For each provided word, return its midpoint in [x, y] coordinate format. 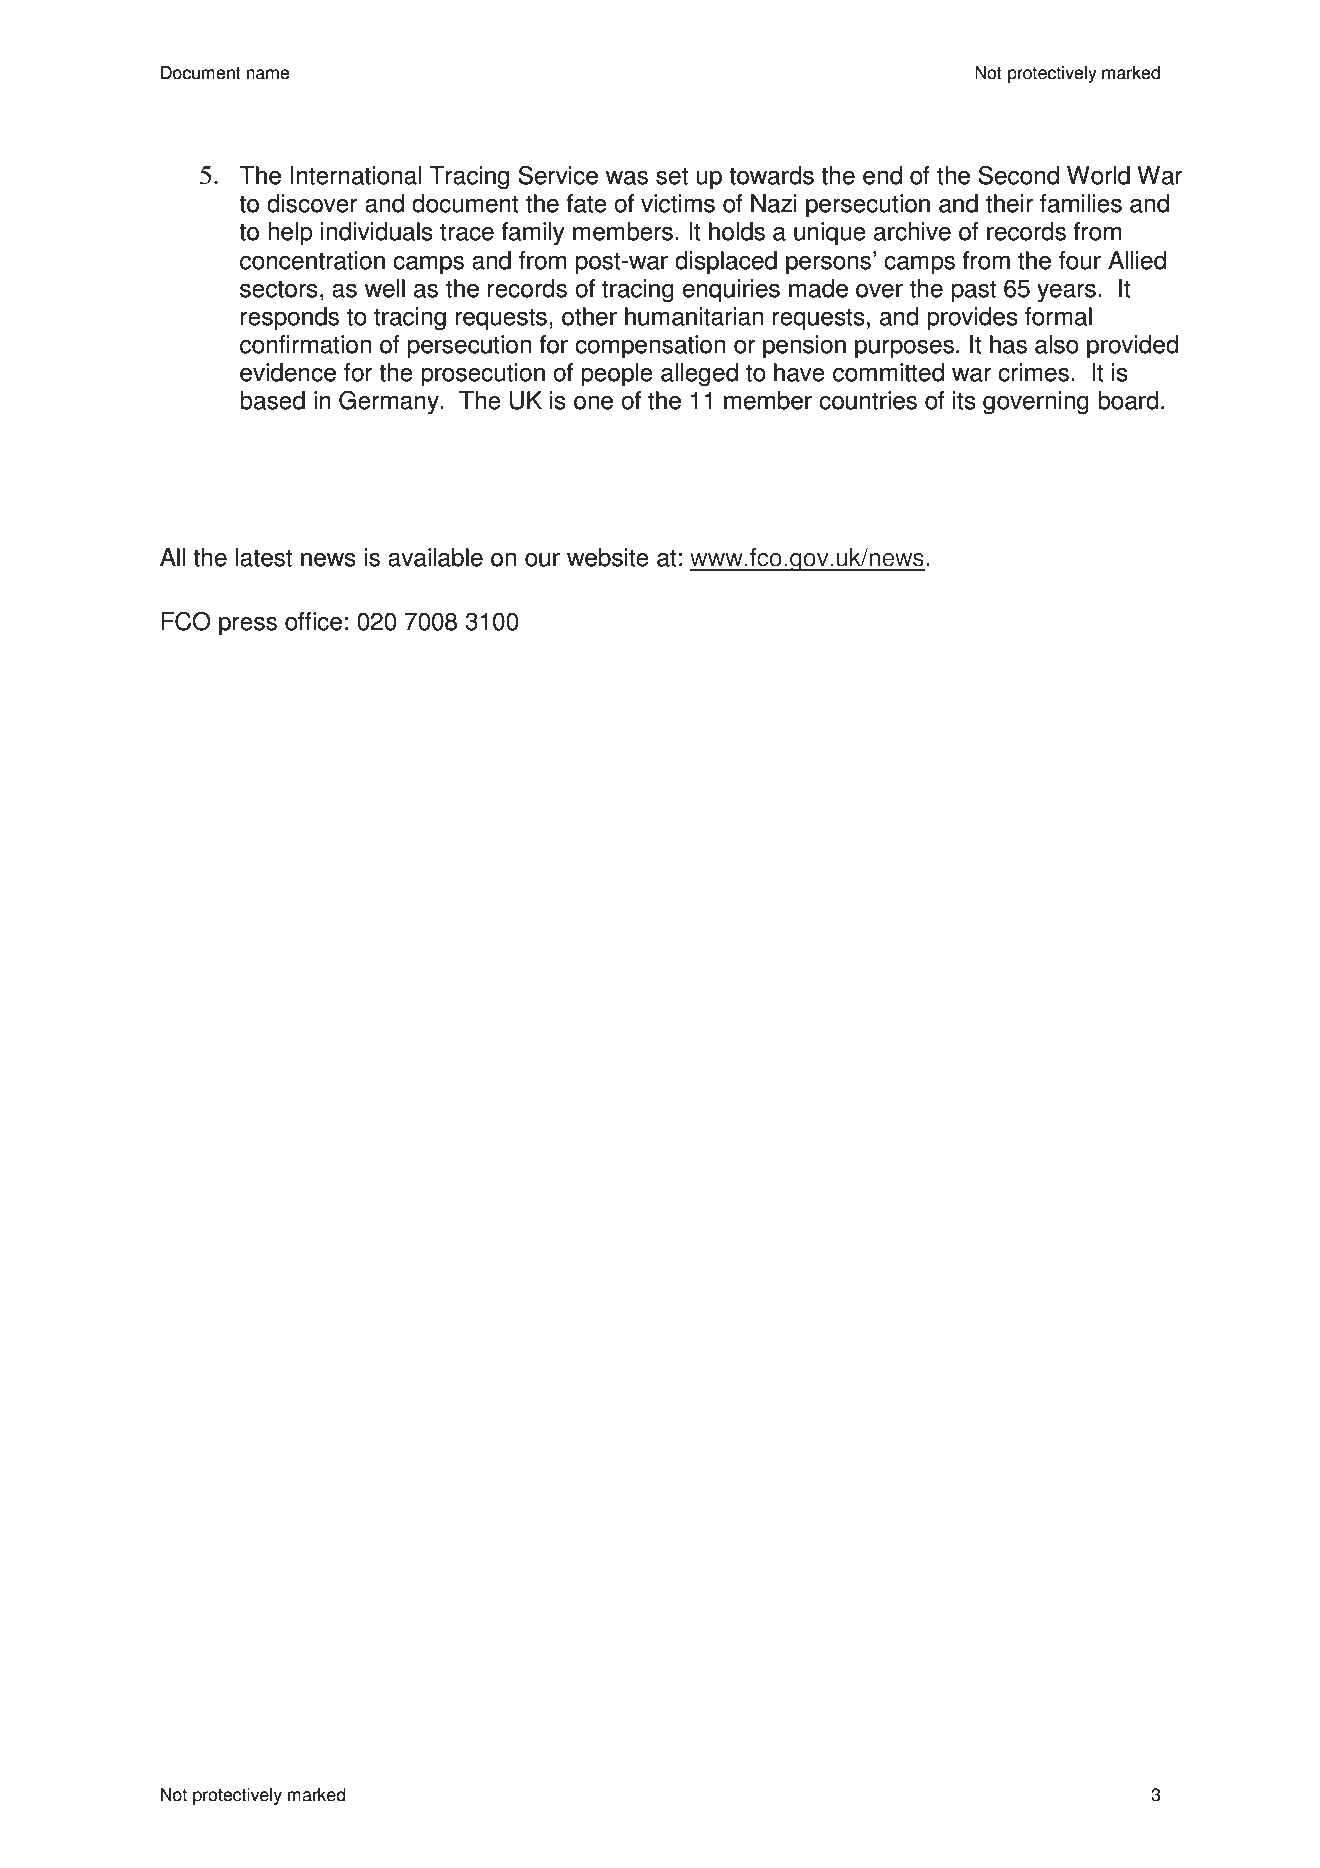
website [608, 557]
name [268, 74]
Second [1019, 175]
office [313, 621]
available [435, 557]
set [672, 176]
